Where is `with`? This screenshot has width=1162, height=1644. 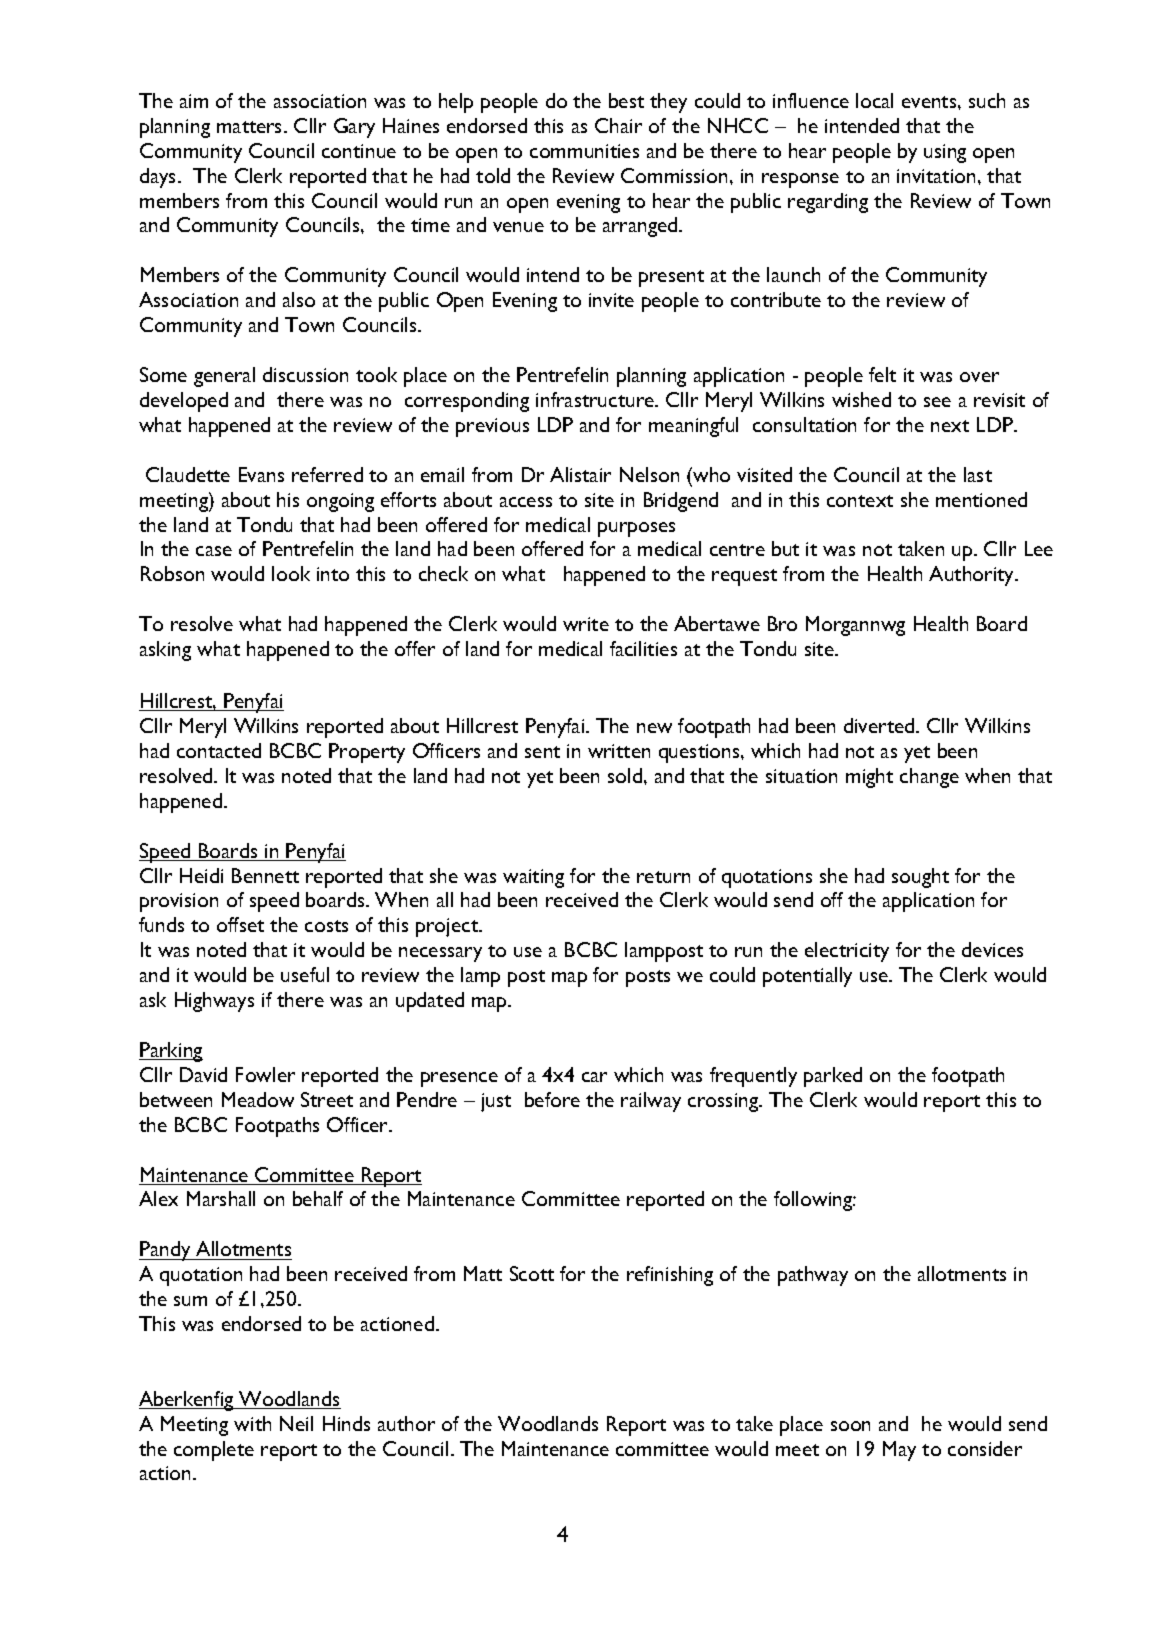 with is located at coordinates (252, 1423).
